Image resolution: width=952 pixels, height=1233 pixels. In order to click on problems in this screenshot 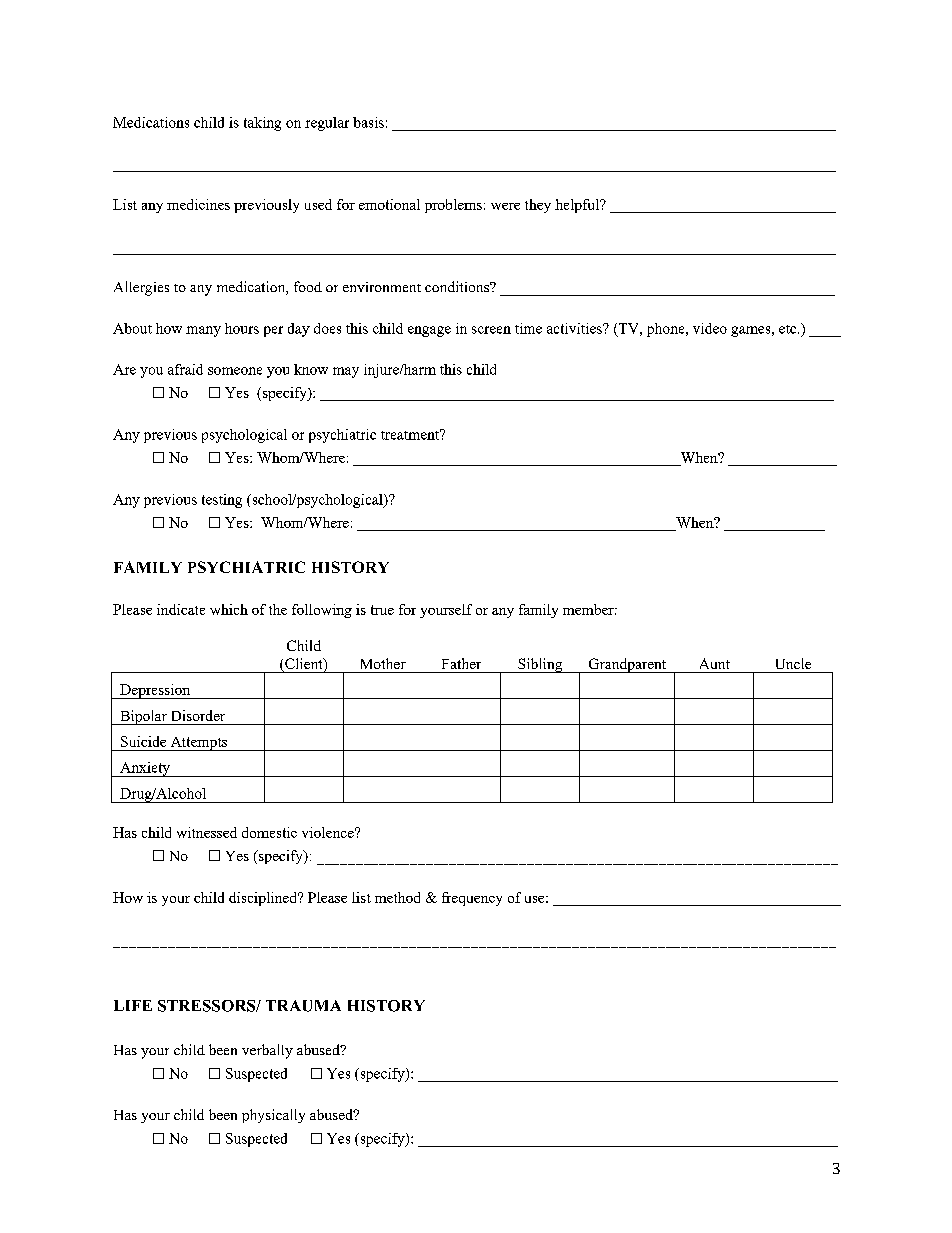, I will do `click(453, 206)`.
